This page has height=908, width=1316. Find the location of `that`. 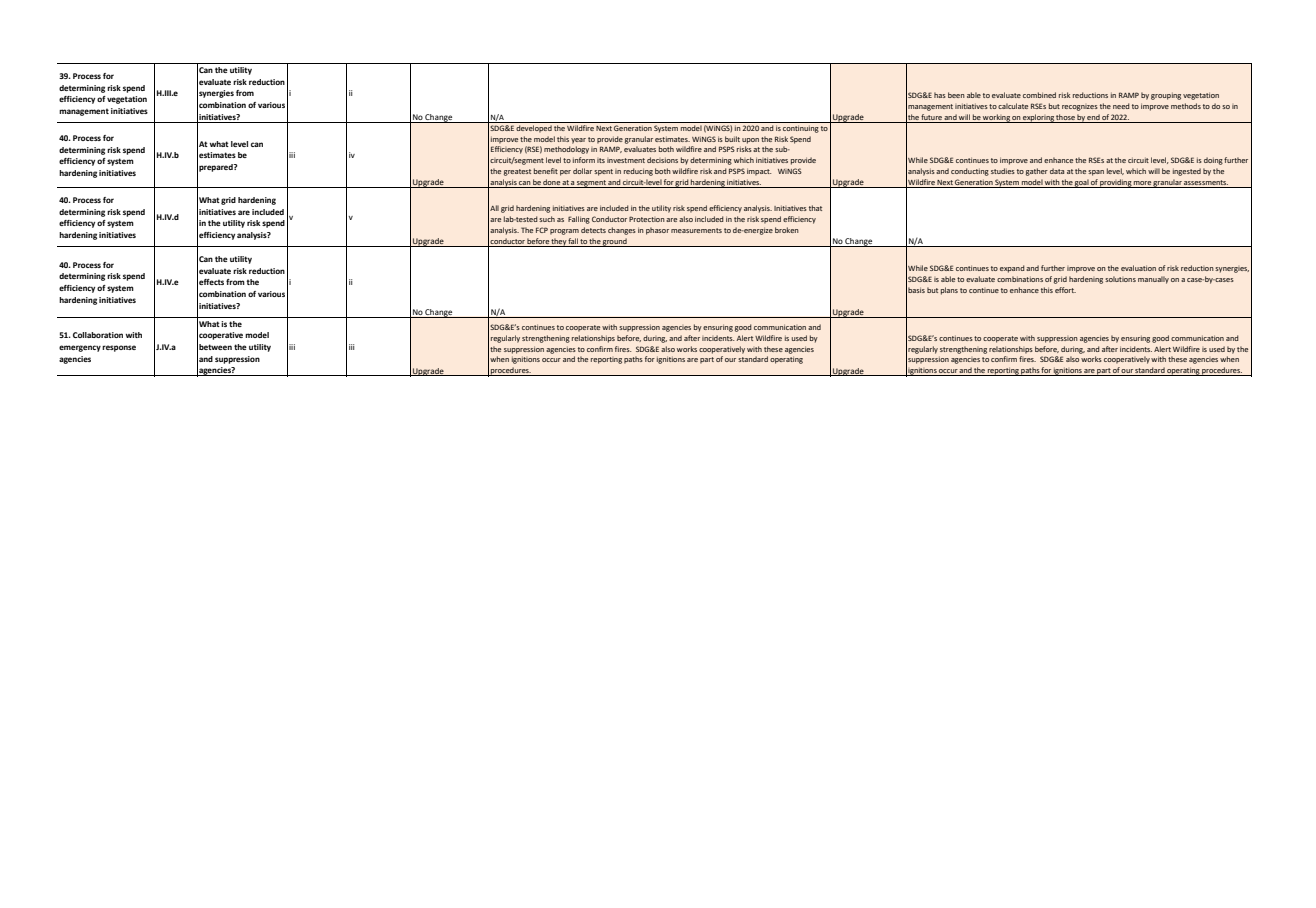

that is located at coordinates (815, 208).
